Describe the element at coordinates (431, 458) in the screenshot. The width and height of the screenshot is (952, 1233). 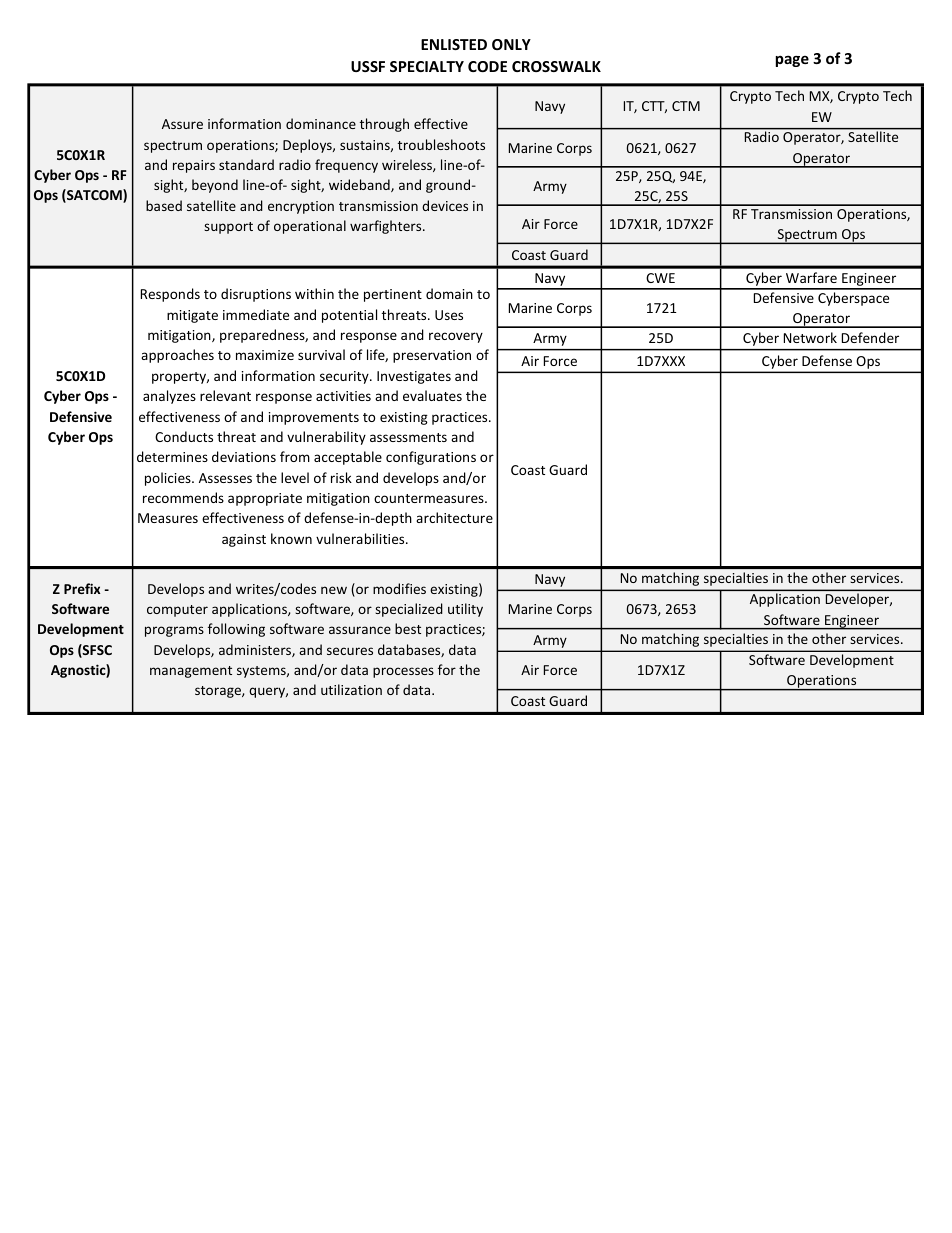
I see `configurations` at that location.
